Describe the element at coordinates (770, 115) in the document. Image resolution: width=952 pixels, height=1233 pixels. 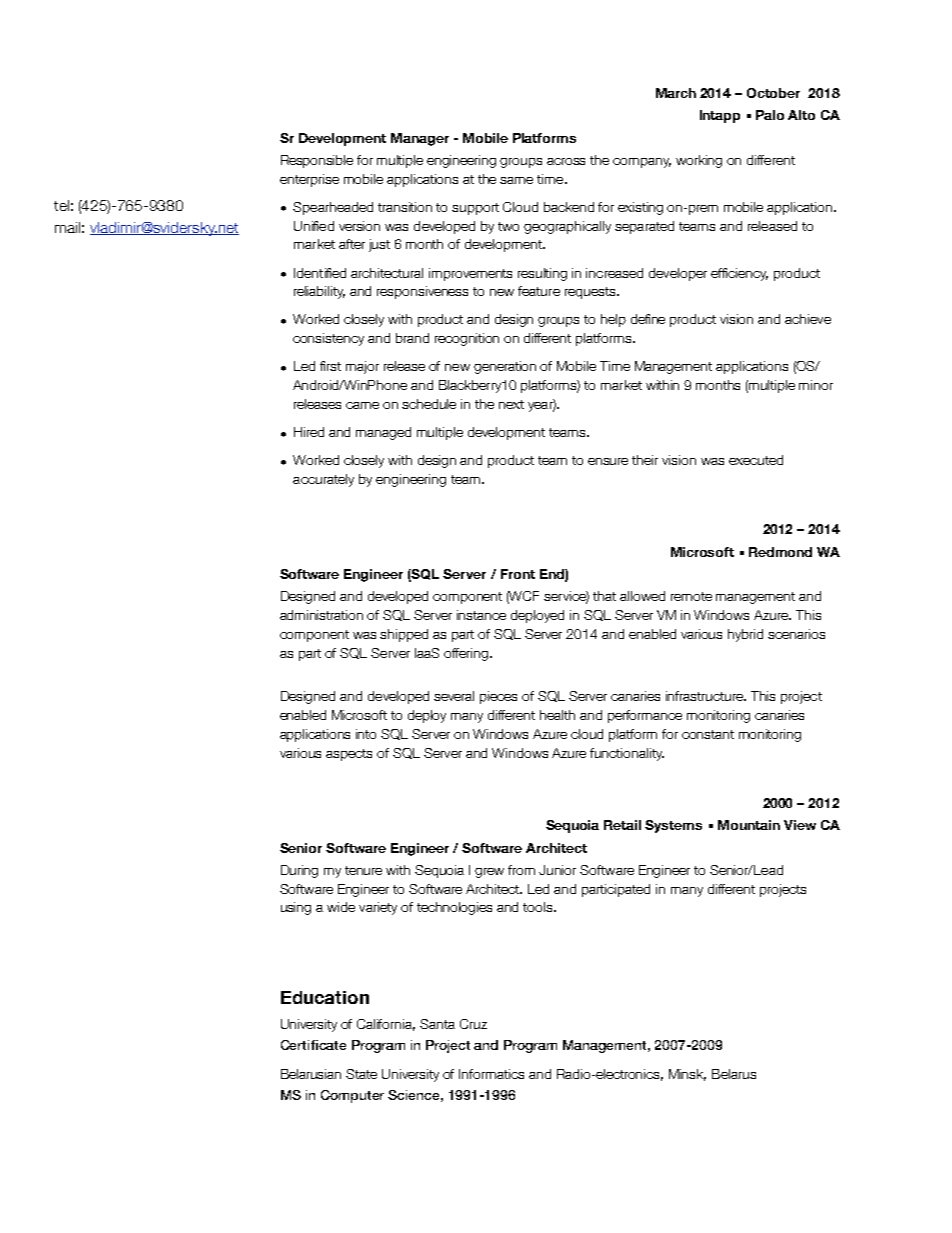
I see `Palo` at that location.
